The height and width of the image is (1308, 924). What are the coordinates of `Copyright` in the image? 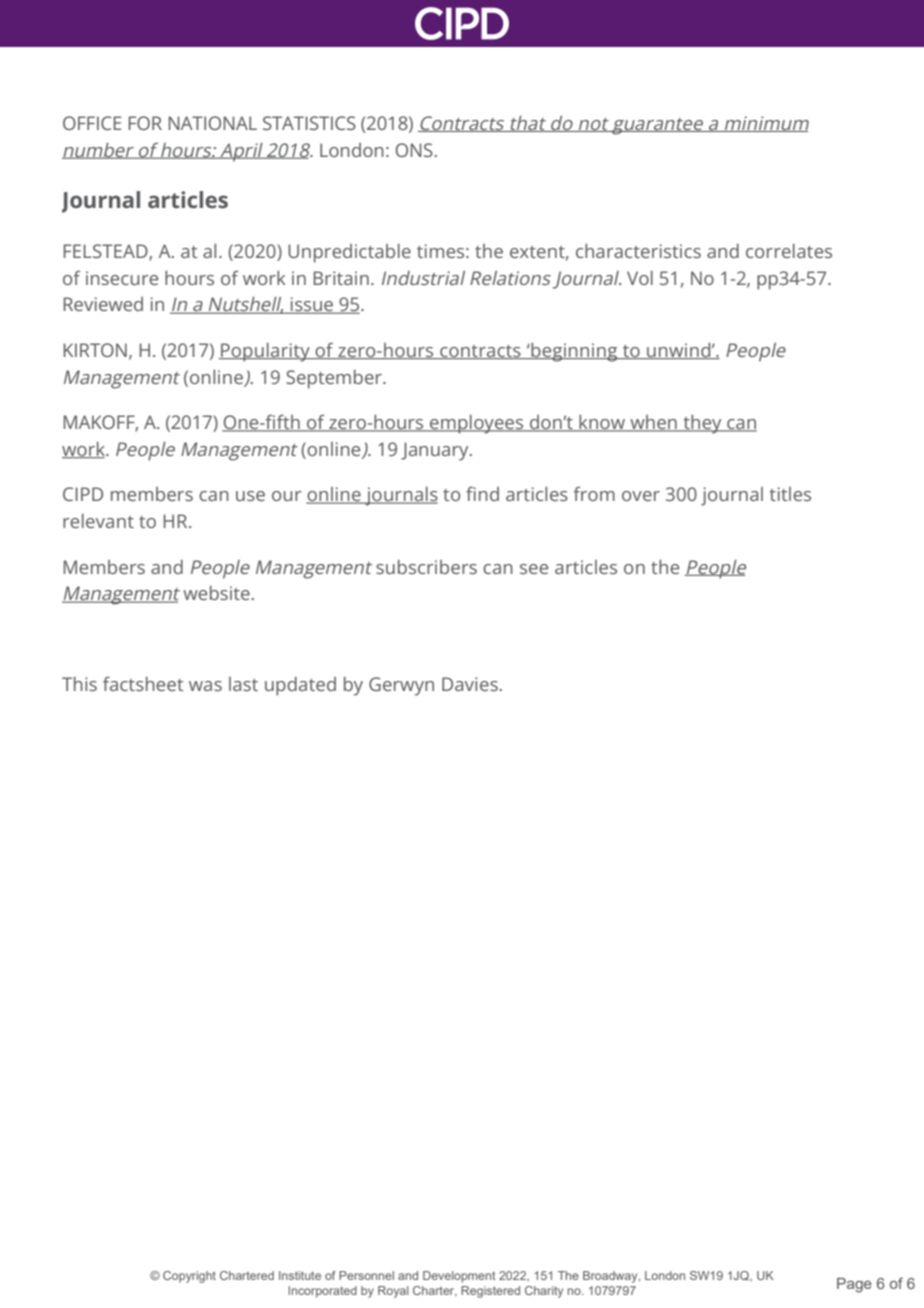 It's located at (189, 1277).
